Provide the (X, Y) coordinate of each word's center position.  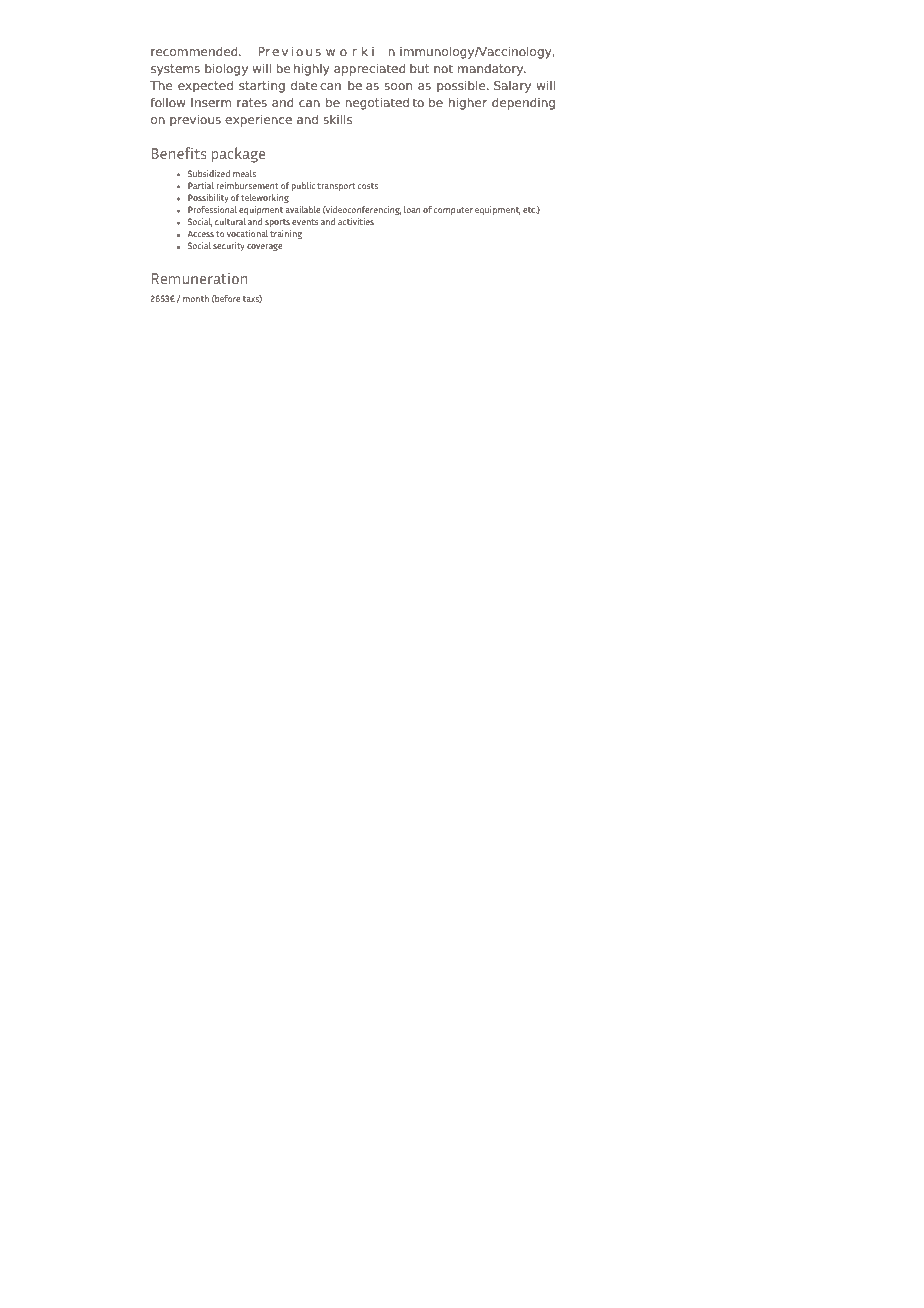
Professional (212, 209)
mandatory (492, 70)
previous (195, 121)
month (196, 298)
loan (412, 209)
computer (453, 211)
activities (356, 221)
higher (468, 104)
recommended (195, 51)
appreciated (370, 70)
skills (337, 119)
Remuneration (199, 278)
